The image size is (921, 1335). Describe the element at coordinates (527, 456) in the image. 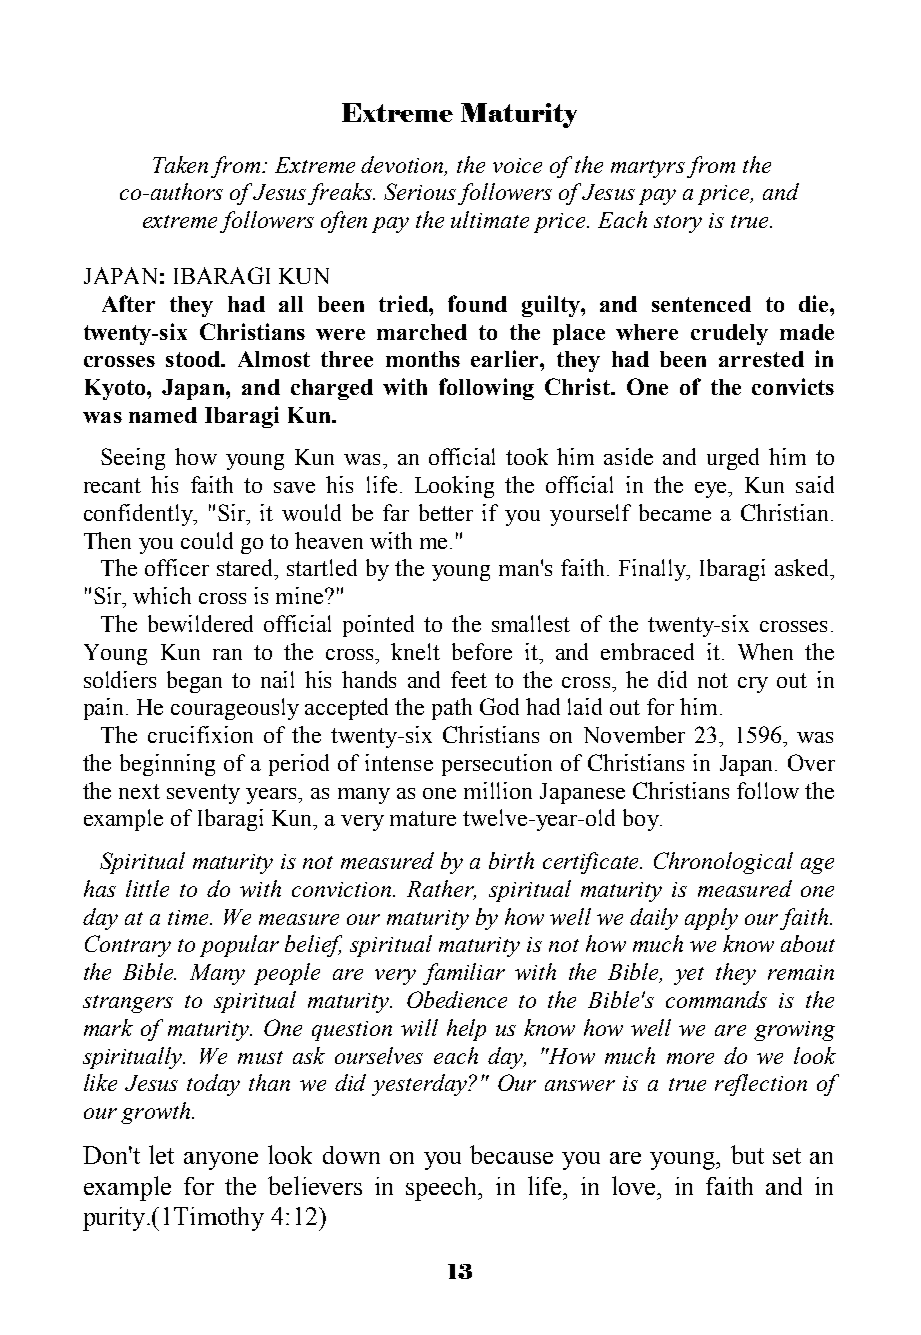

I see `took` at that location.
